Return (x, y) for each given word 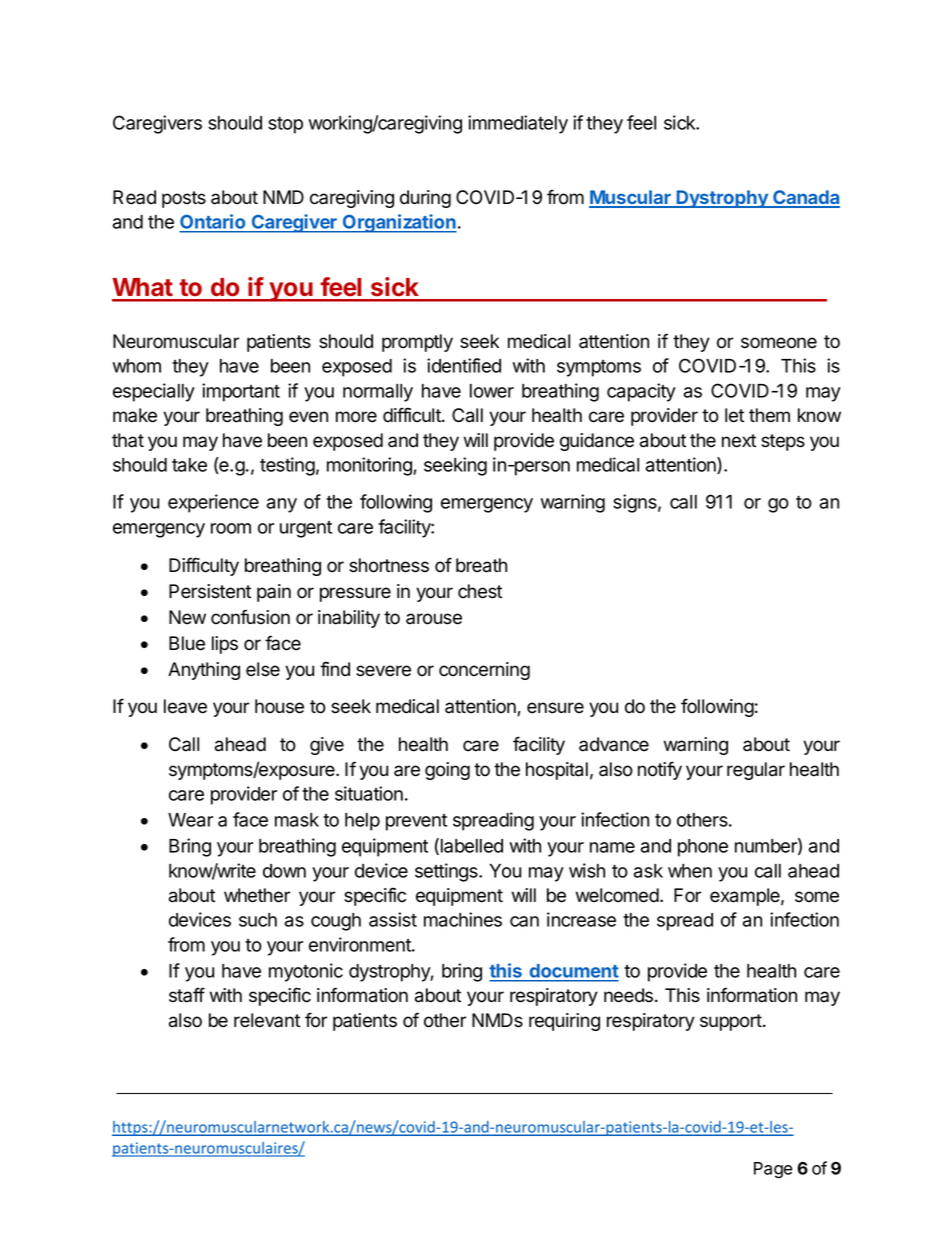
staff (187, 995)
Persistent (210, 591)
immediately (518, 124)
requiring (564, 1022)
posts (184, 199)
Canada (805, 198)
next (739, 441)
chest (480, 591)
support (731, 1022)
